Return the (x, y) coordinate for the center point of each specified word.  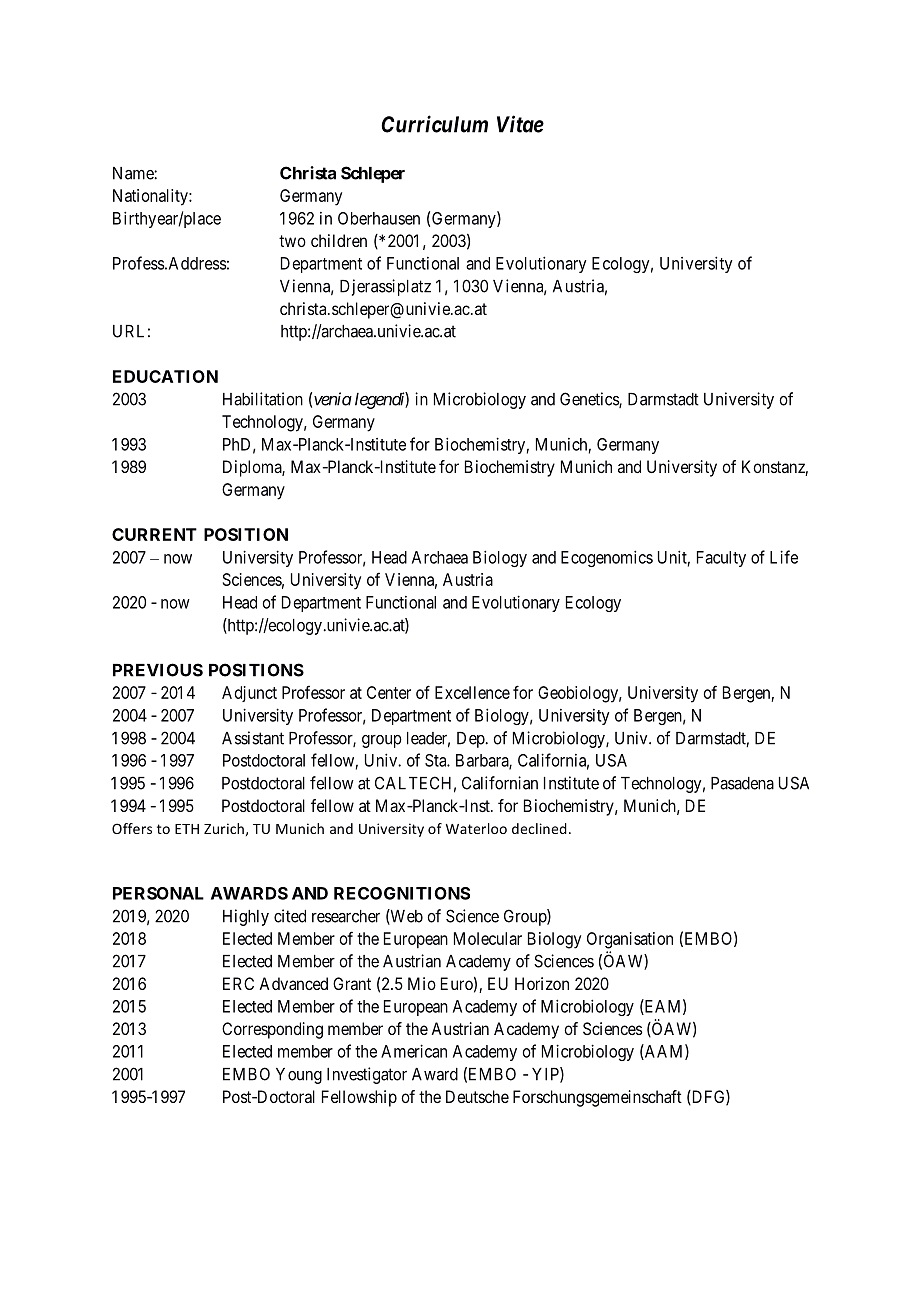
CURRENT (154, 534)
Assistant (253, 738)
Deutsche (477, 1096)
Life (784, 557)
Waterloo (476, 828)
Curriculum (434, 124)
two (292, 241)
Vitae (520, 124)
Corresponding (272, 1030)
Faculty (721, 559)
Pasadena (742, 783)
